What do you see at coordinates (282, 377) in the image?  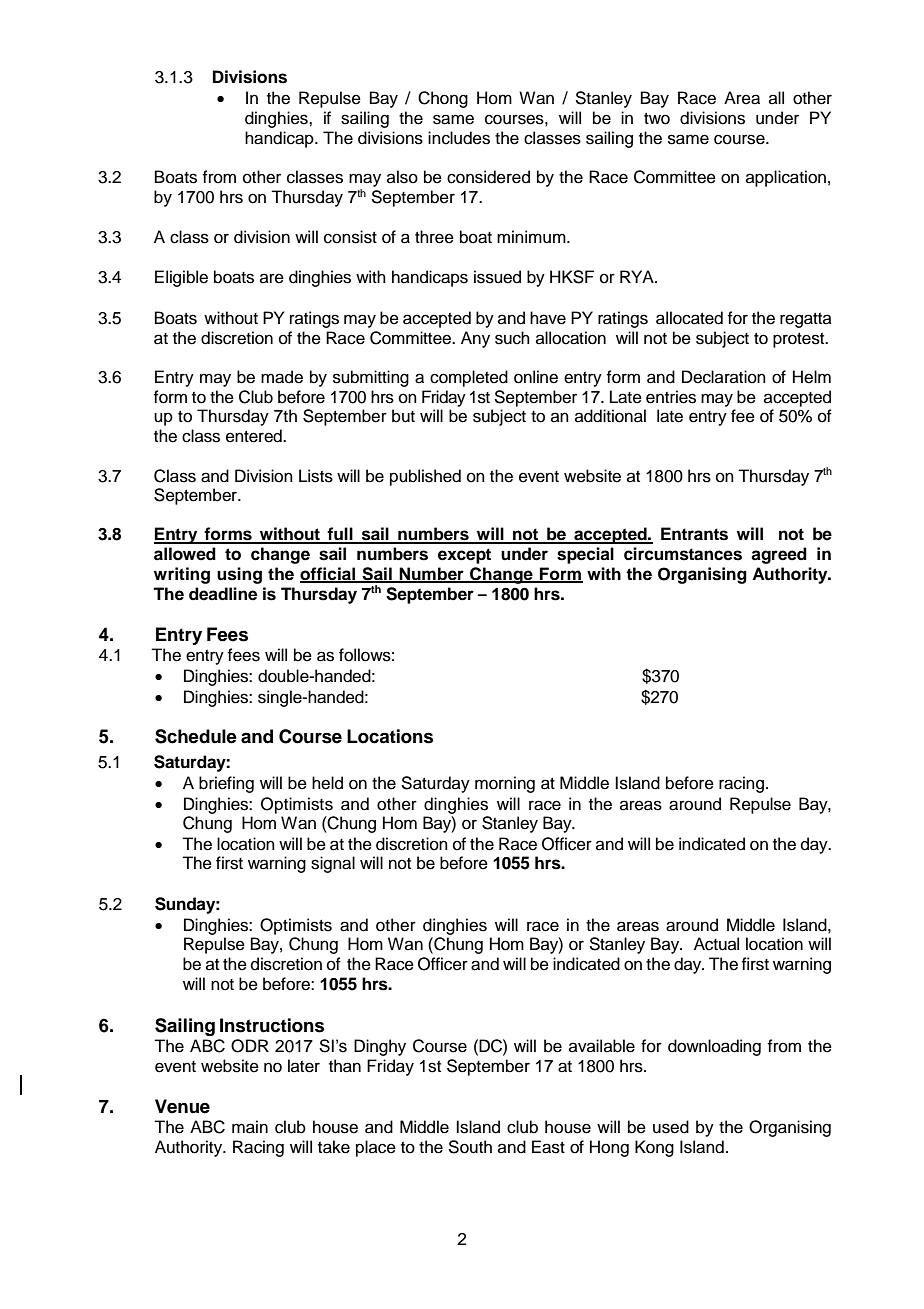 I see `made` at bounding box center [282, 377].
